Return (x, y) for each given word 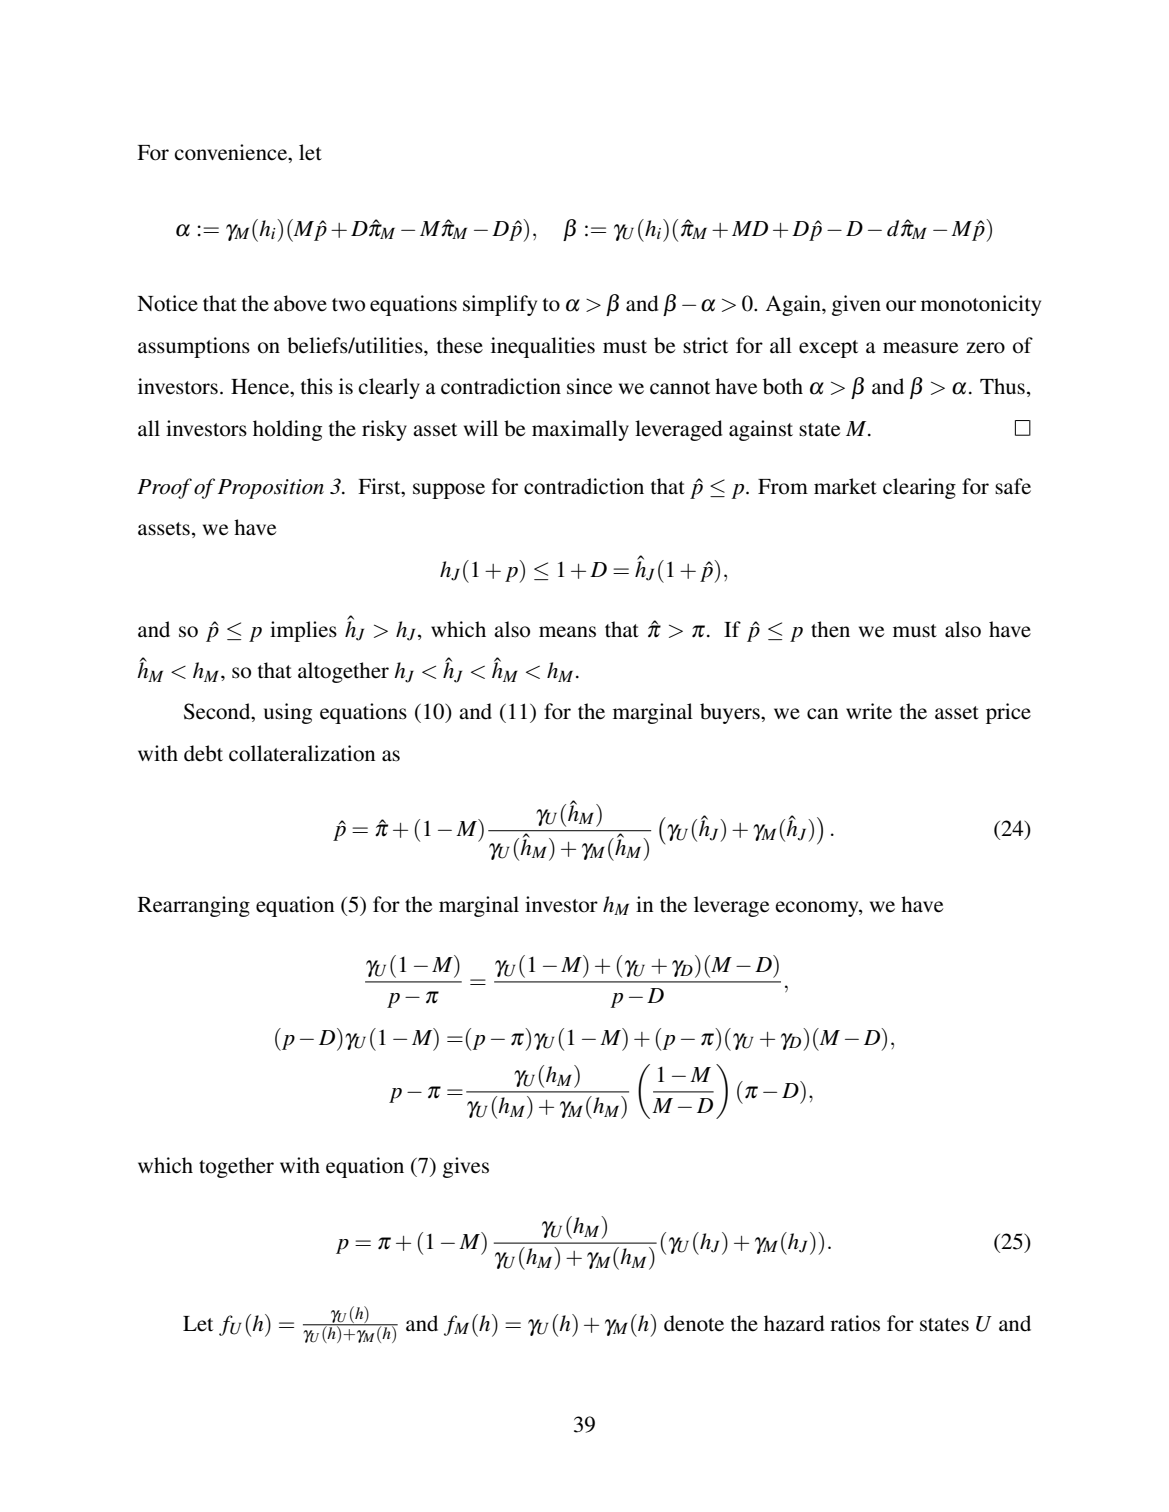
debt (203, 753)
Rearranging (194, 906)
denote (694, 1323)
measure (920, 348)
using (288, 713)
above (300, 303)
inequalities (543, 347)
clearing (919, 488)
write (869, 711)
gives (466, 1167)
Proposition (271, 489)
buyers (731, 713)
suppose (449, 491)
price (1008, 713)
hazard (794, 1323)
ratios (855, 1323)
